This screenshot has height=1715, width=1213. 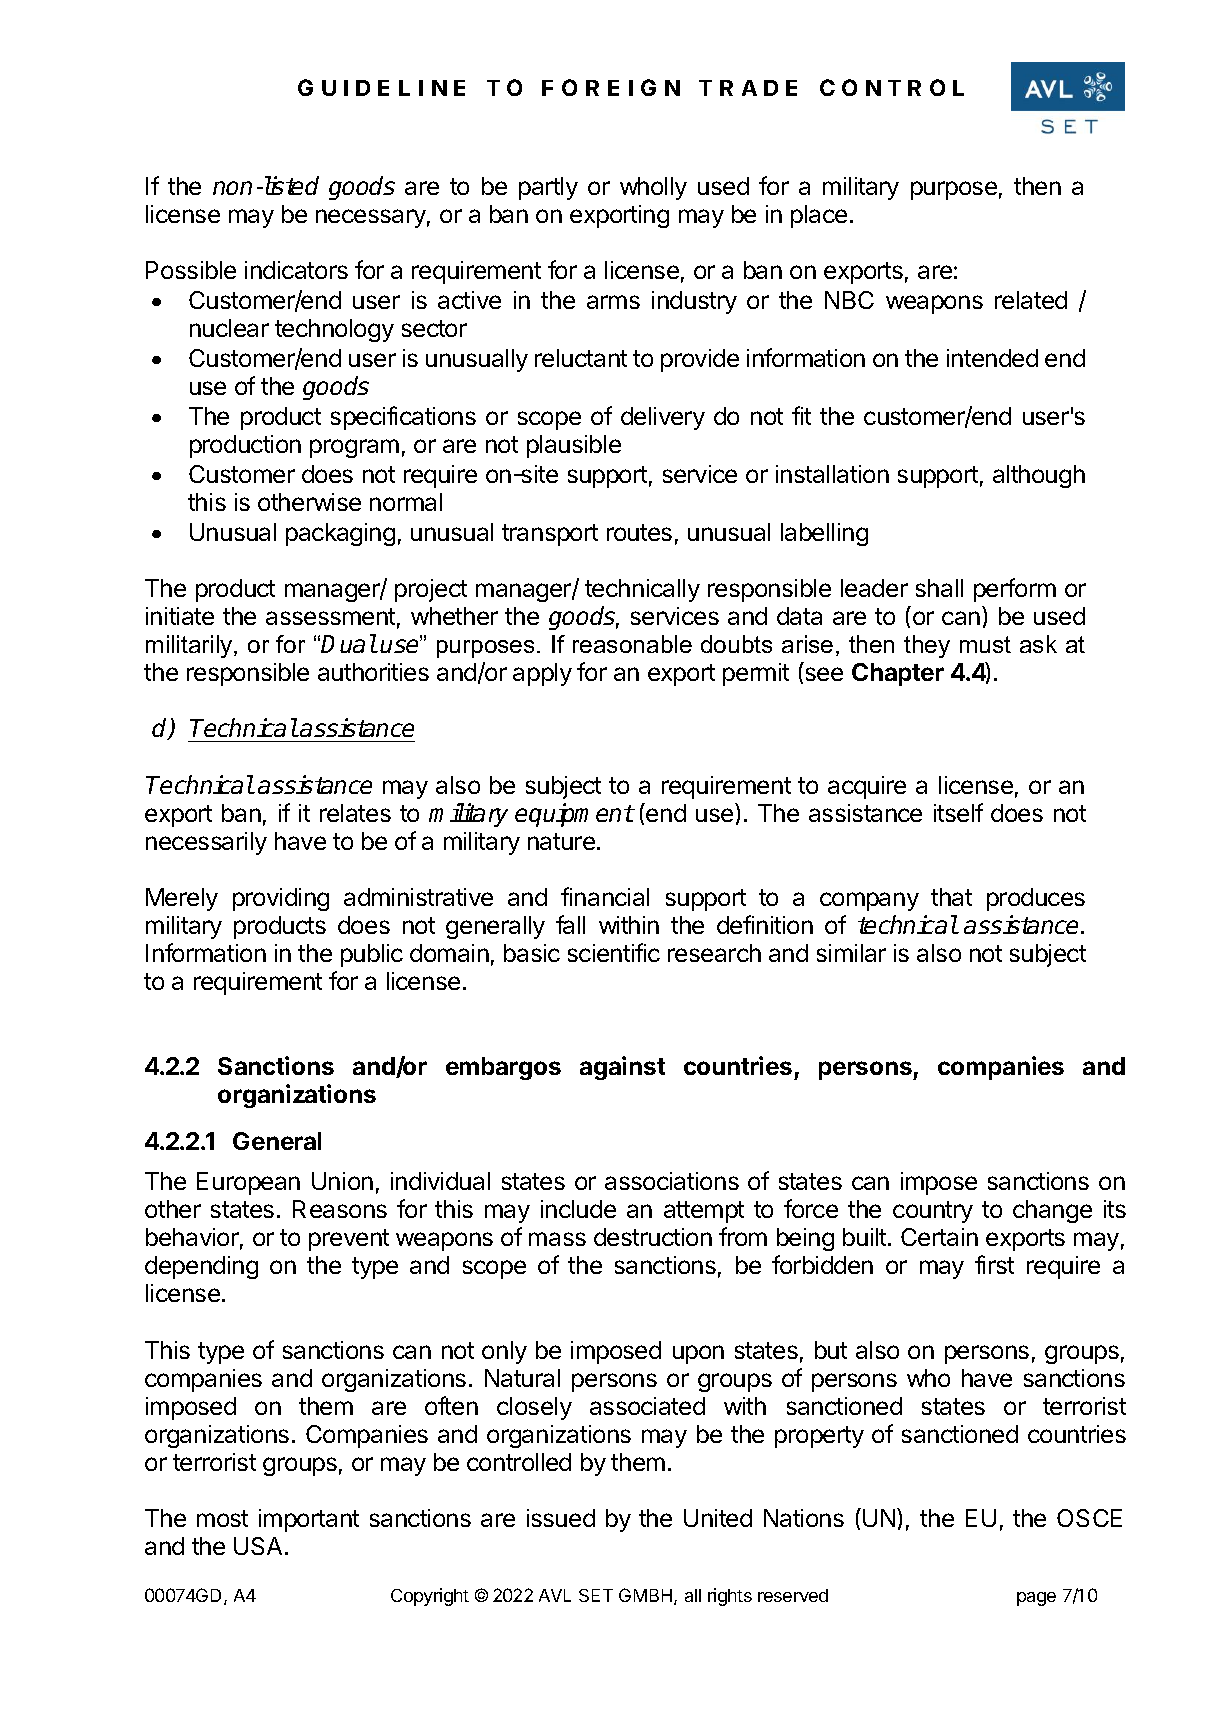 I want to click on against, so click(x=622, y=1068).
